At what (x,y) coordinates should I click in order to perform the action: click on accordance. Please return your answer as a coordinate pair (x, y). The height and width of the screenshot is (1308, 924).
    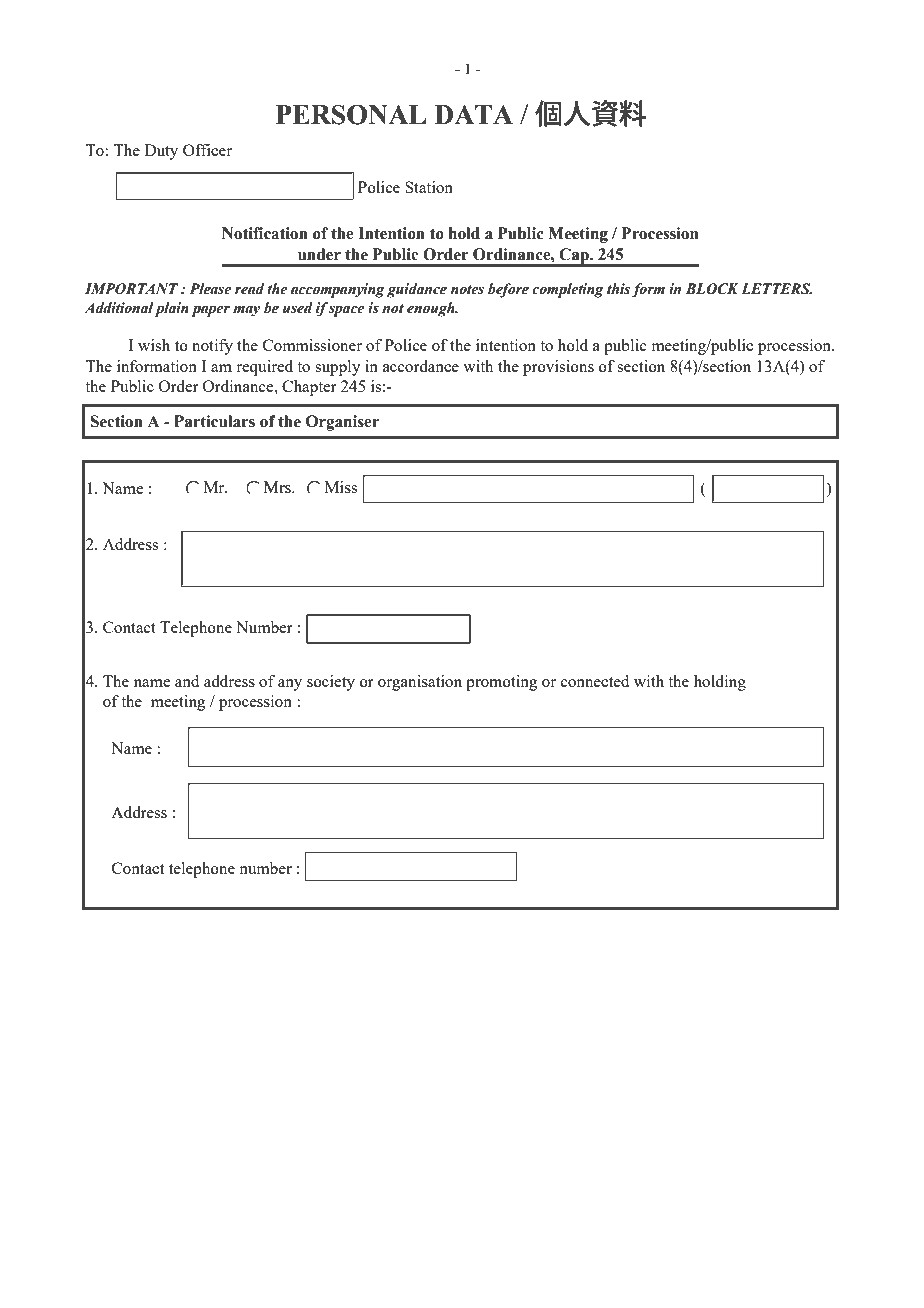
    Looking at the image, I should click on (421, 366).
